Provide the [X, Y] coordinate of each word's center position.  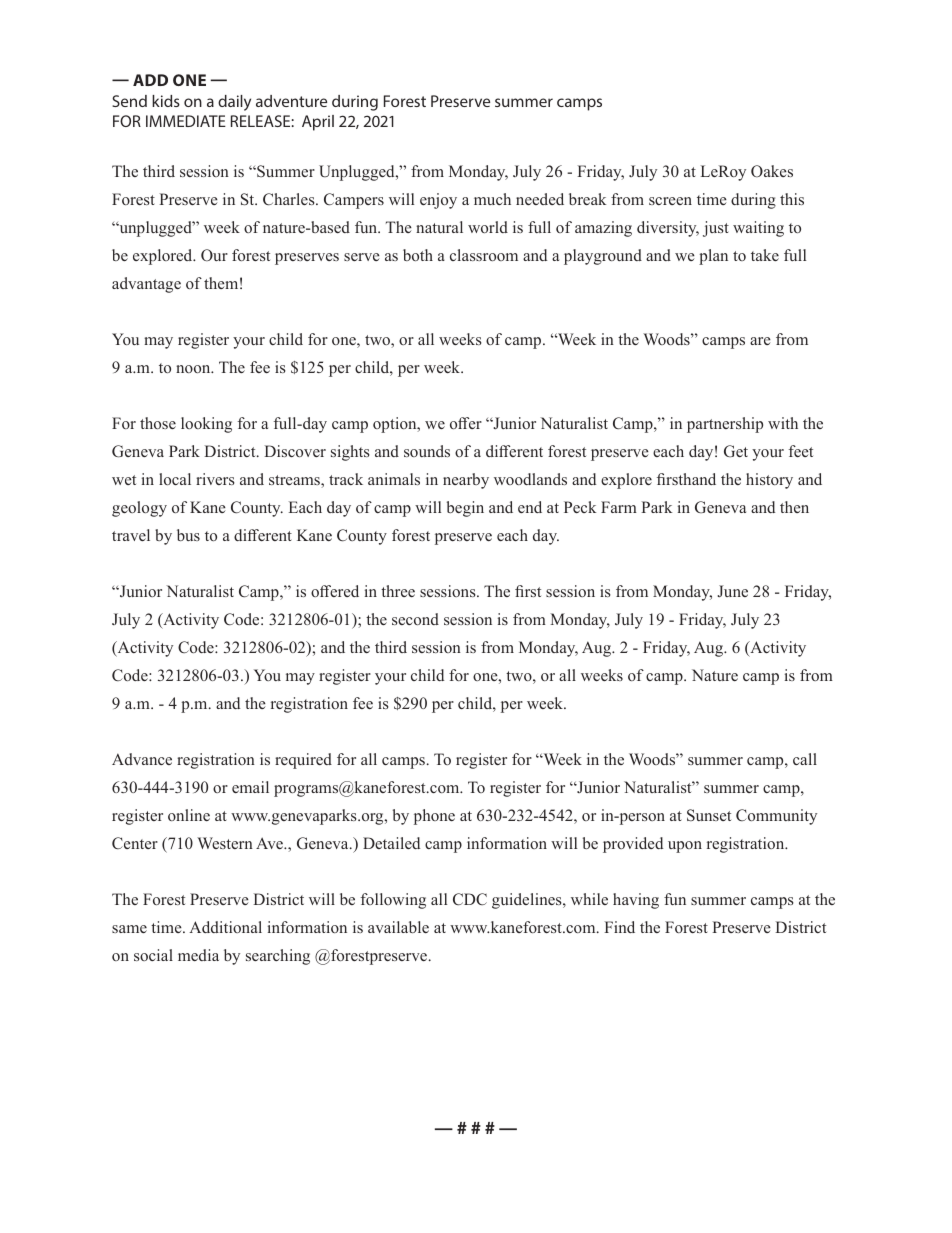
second [415, 619]
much [492, 199]
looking [206, 425]
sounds [427, 451]
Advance [142, 759]
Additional [225, 927]
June [733, 591]
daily [234, 103]
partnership [725, 425]
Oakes [772, 171]
